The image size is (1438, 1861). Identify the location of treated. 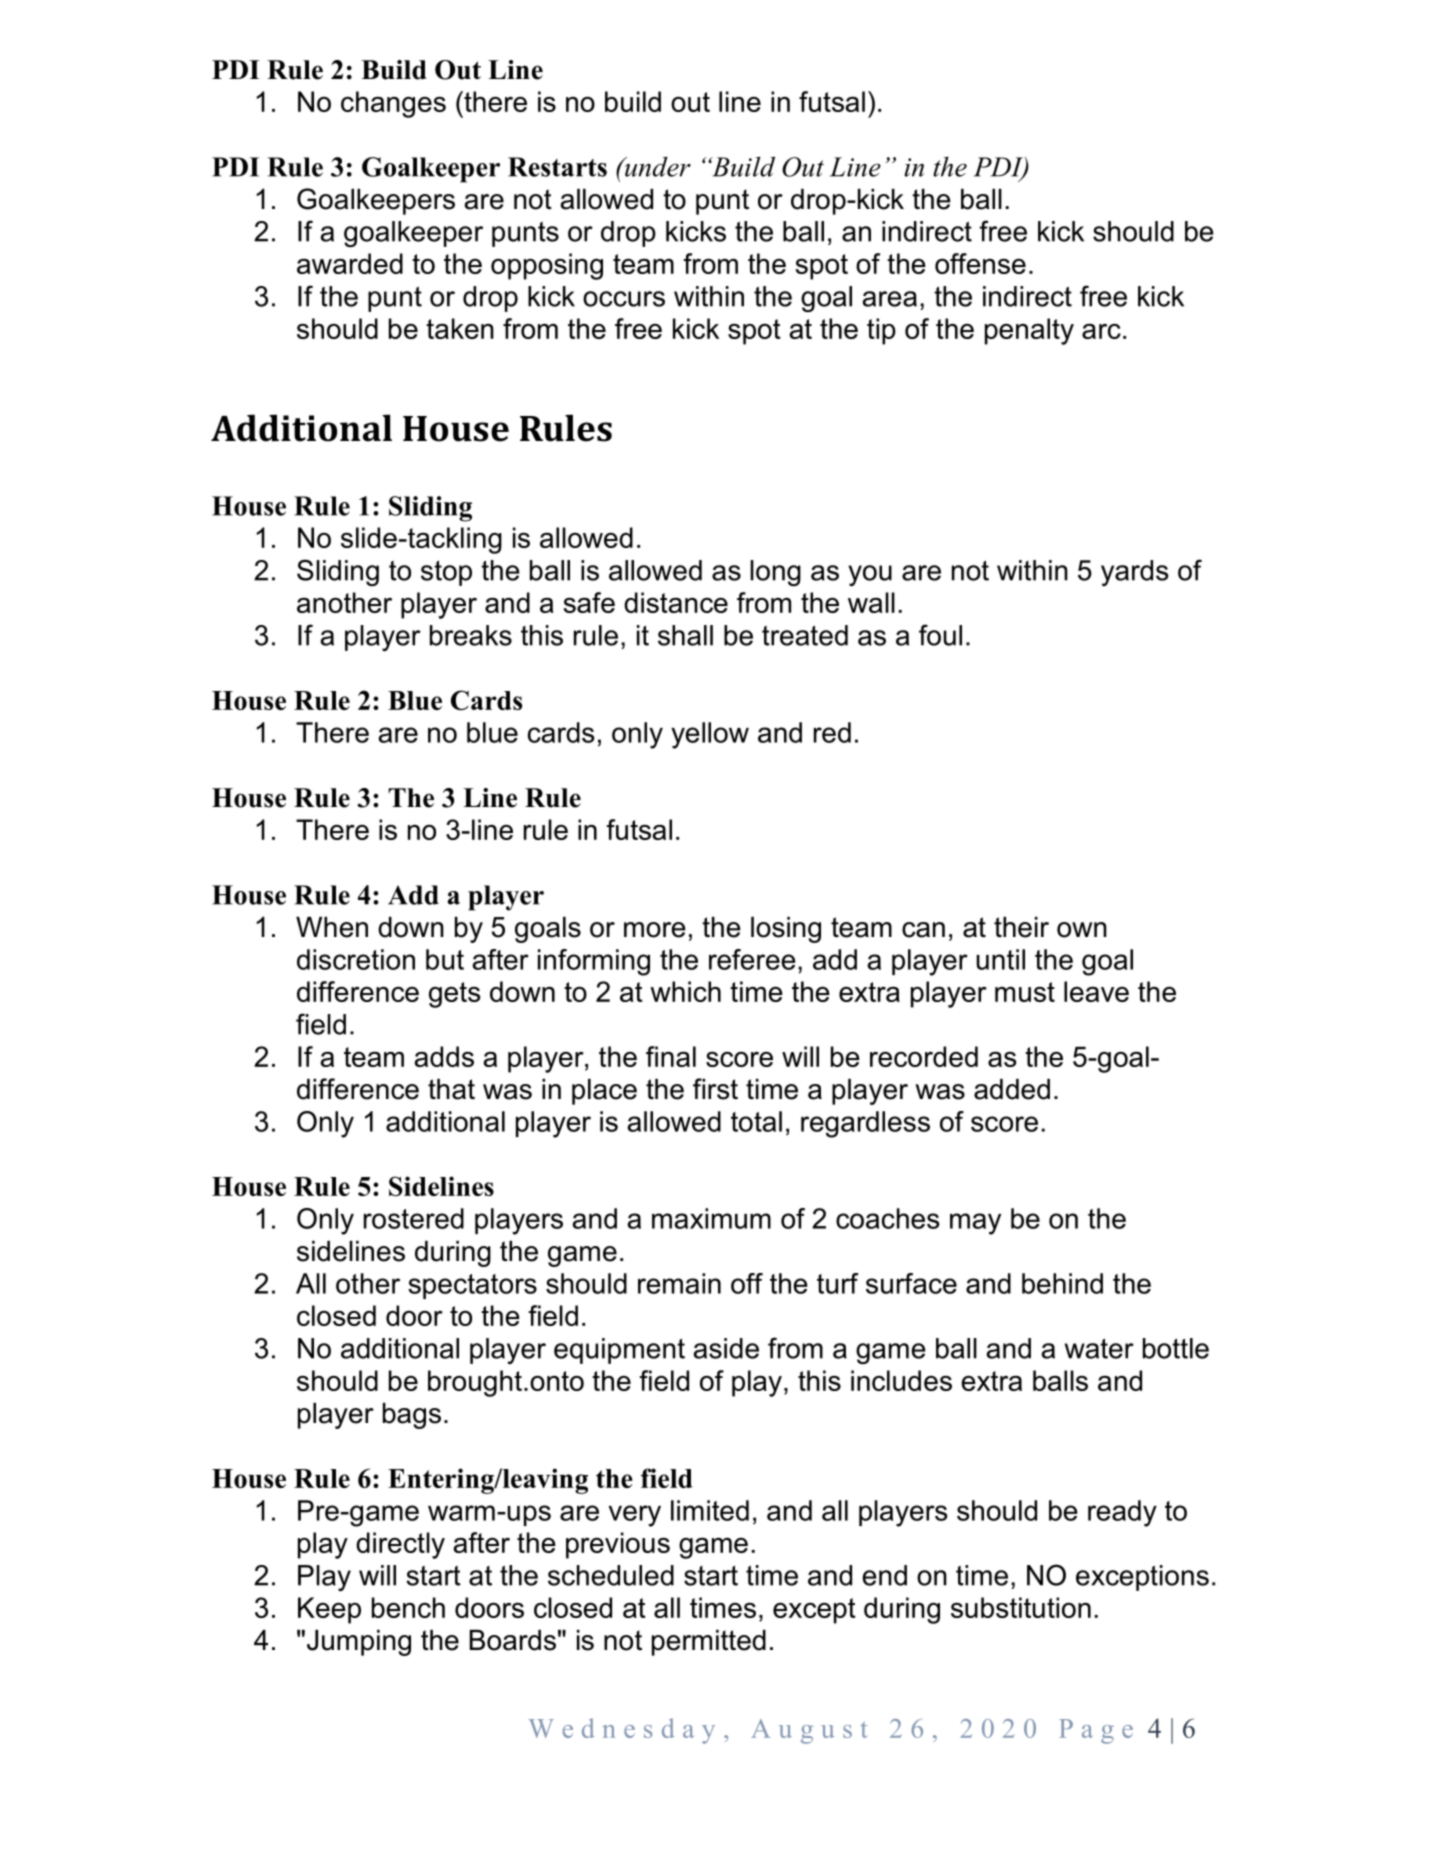
(805, 635).
